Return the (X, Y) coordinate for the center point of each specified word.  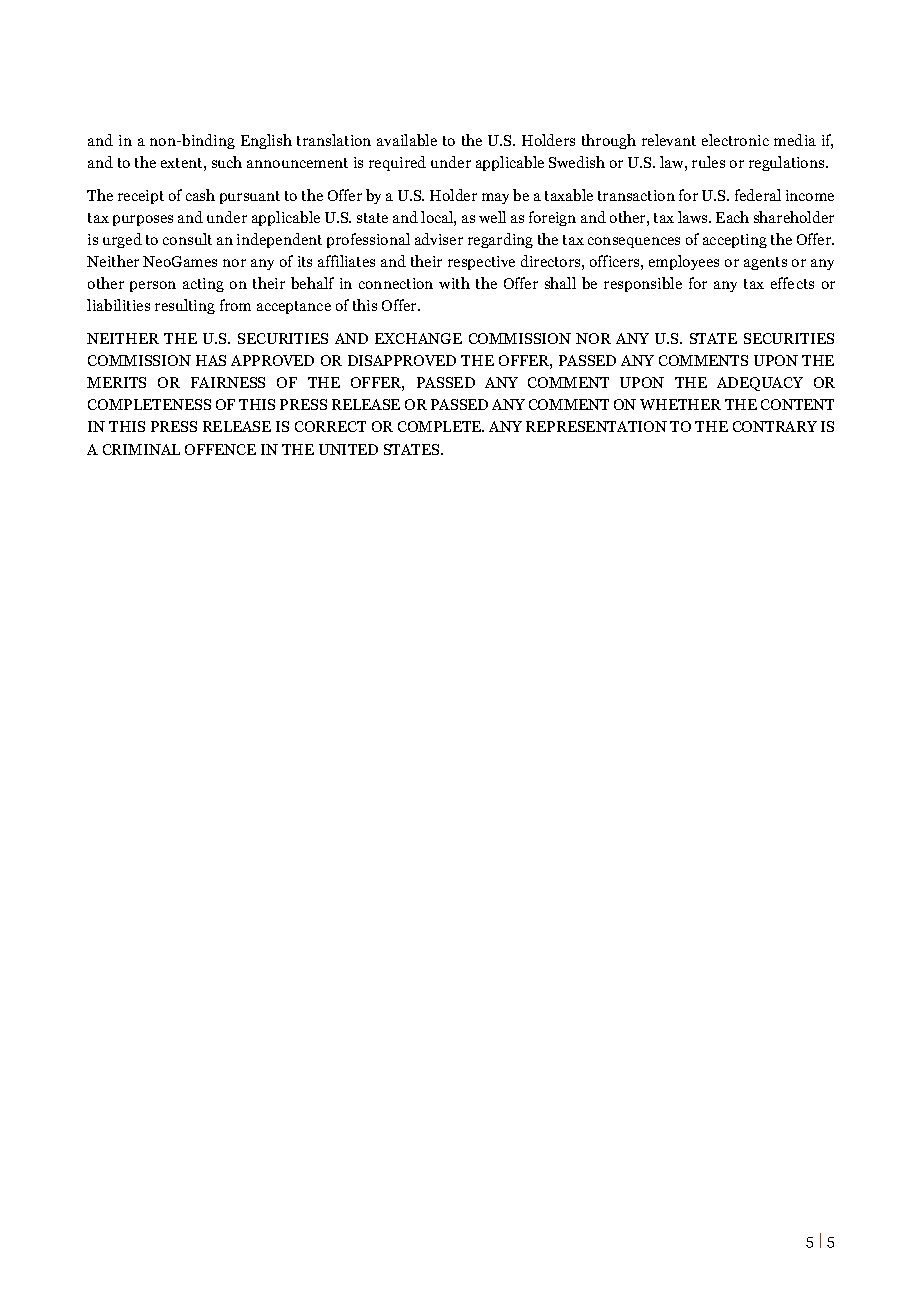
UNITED (348, 449)
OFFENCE (220, 449)
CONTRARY (775, 426)
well (492, 217)
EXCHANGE (418, 338)
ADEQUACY (760, 384)
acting (203, 285)
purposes (143, 220)
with (454, 283)
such (227, 162)
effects (792, 283)
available (407, 140)
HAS (211, 360)
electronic (735, 140)
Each (732, 217)
